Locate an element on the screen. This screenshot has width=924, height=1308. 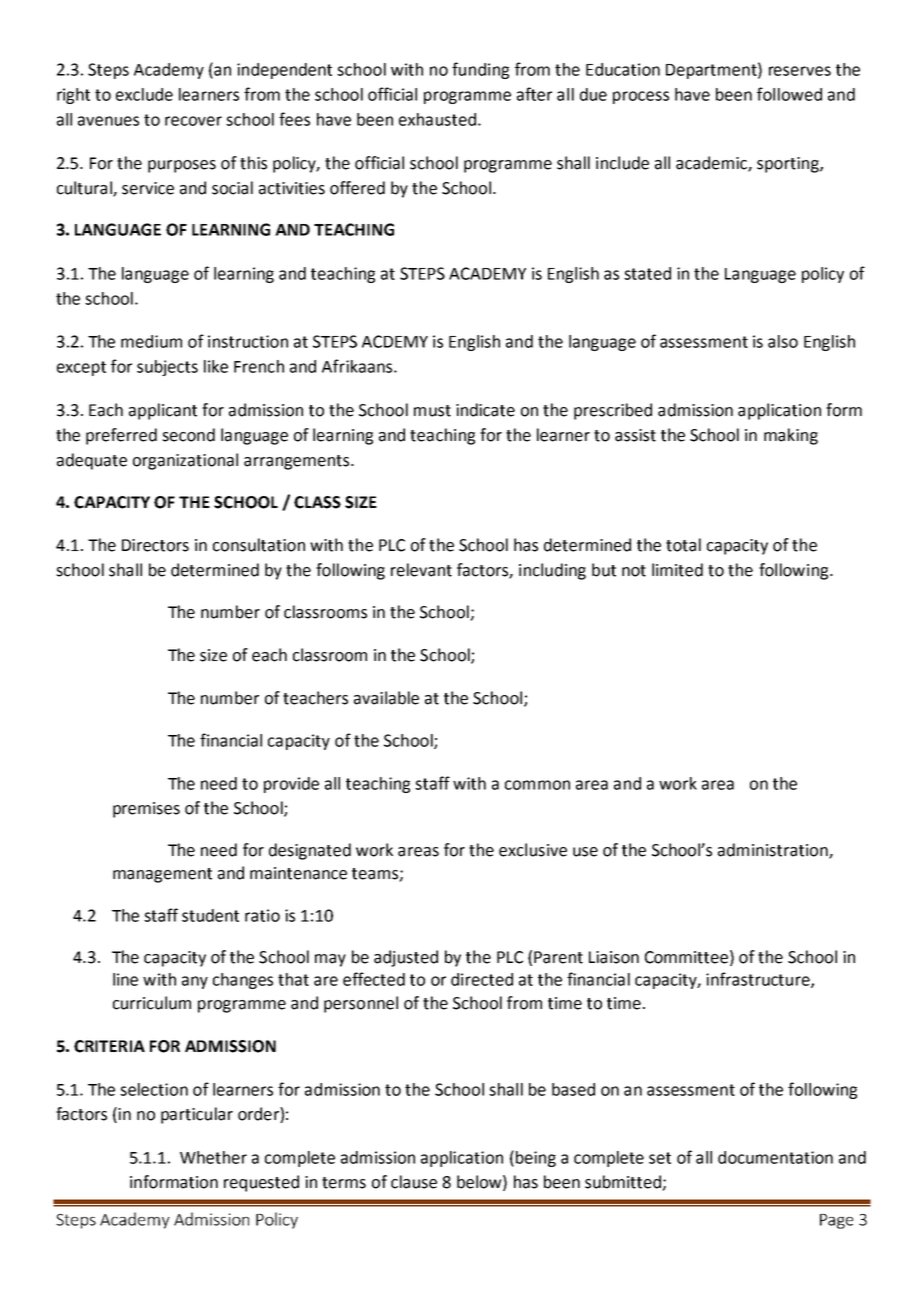
limited is located at coordinates (677, 570).
